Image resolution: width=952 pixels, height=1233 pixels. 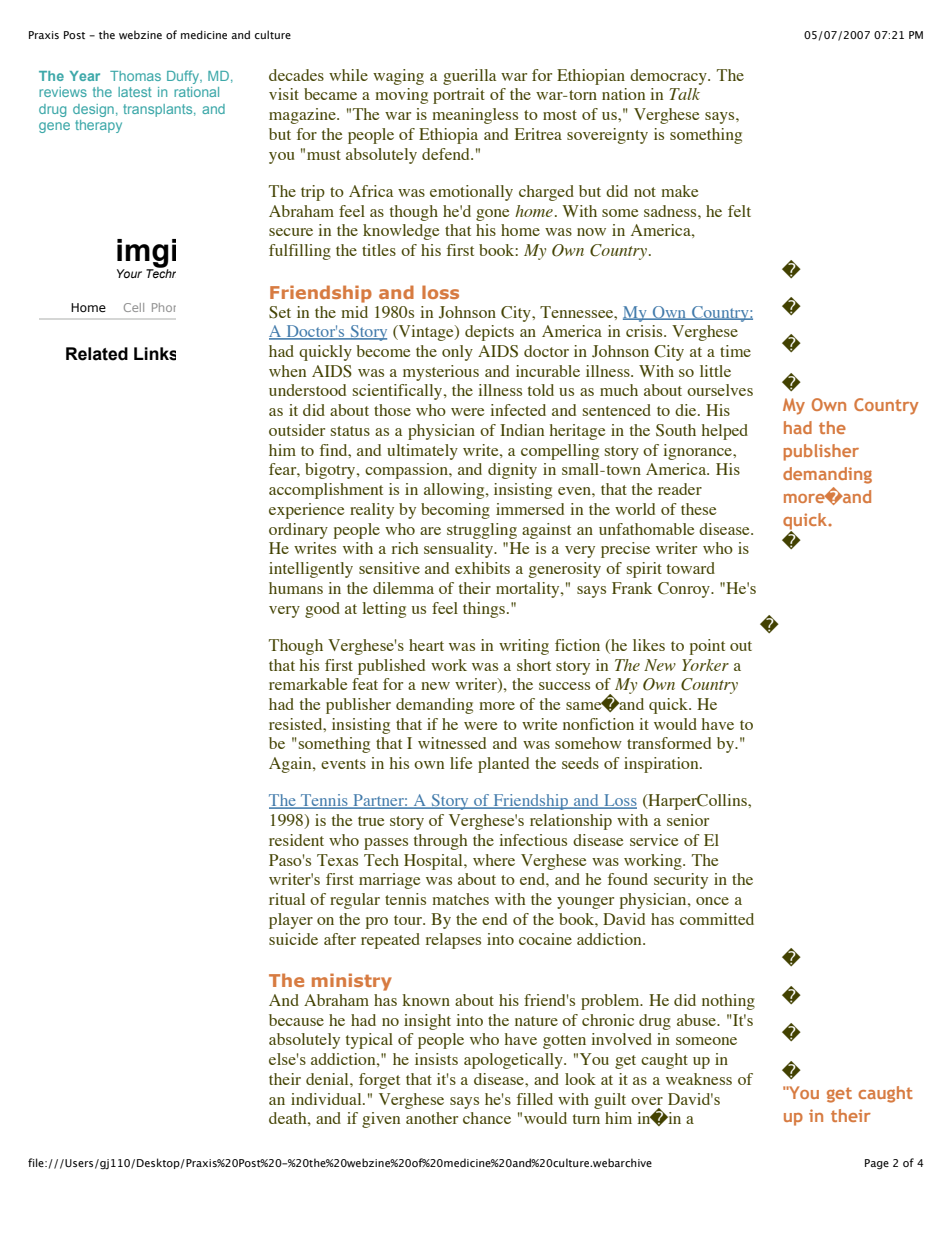 I want to click on things, so click(x=484, y=610).
